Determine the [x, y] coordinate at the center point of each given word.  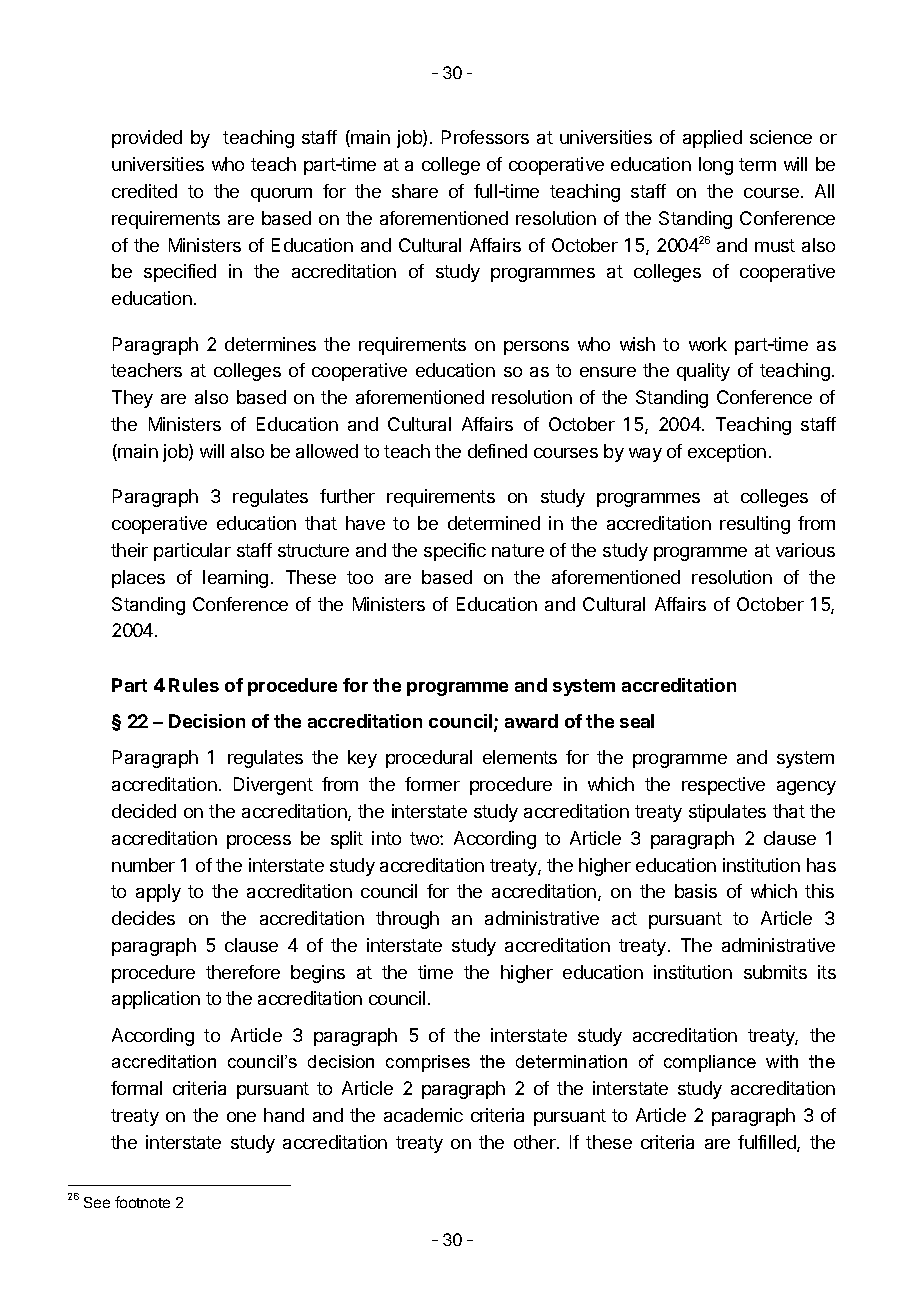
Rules [194, 685]
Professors [485, 137]
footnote [142, 1202]
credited [144, 191]
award [531, 721]
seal [637, 721]
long [716, 166]
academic [423, 1115]
